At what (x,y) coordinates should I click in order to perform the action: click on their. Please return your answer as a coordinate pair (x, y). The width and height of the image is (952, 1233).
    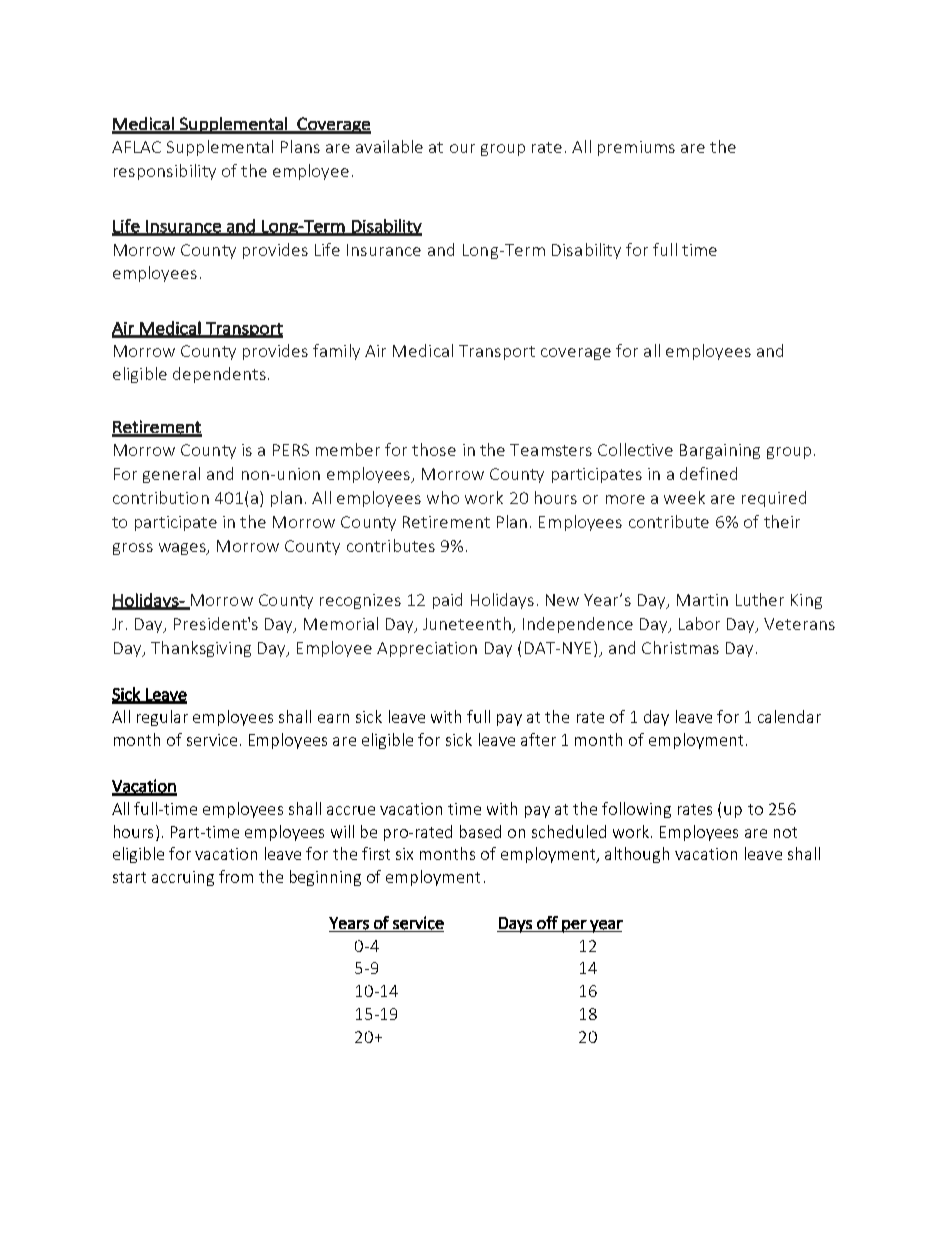
    Looking at the image, I should click on (782, 521).
